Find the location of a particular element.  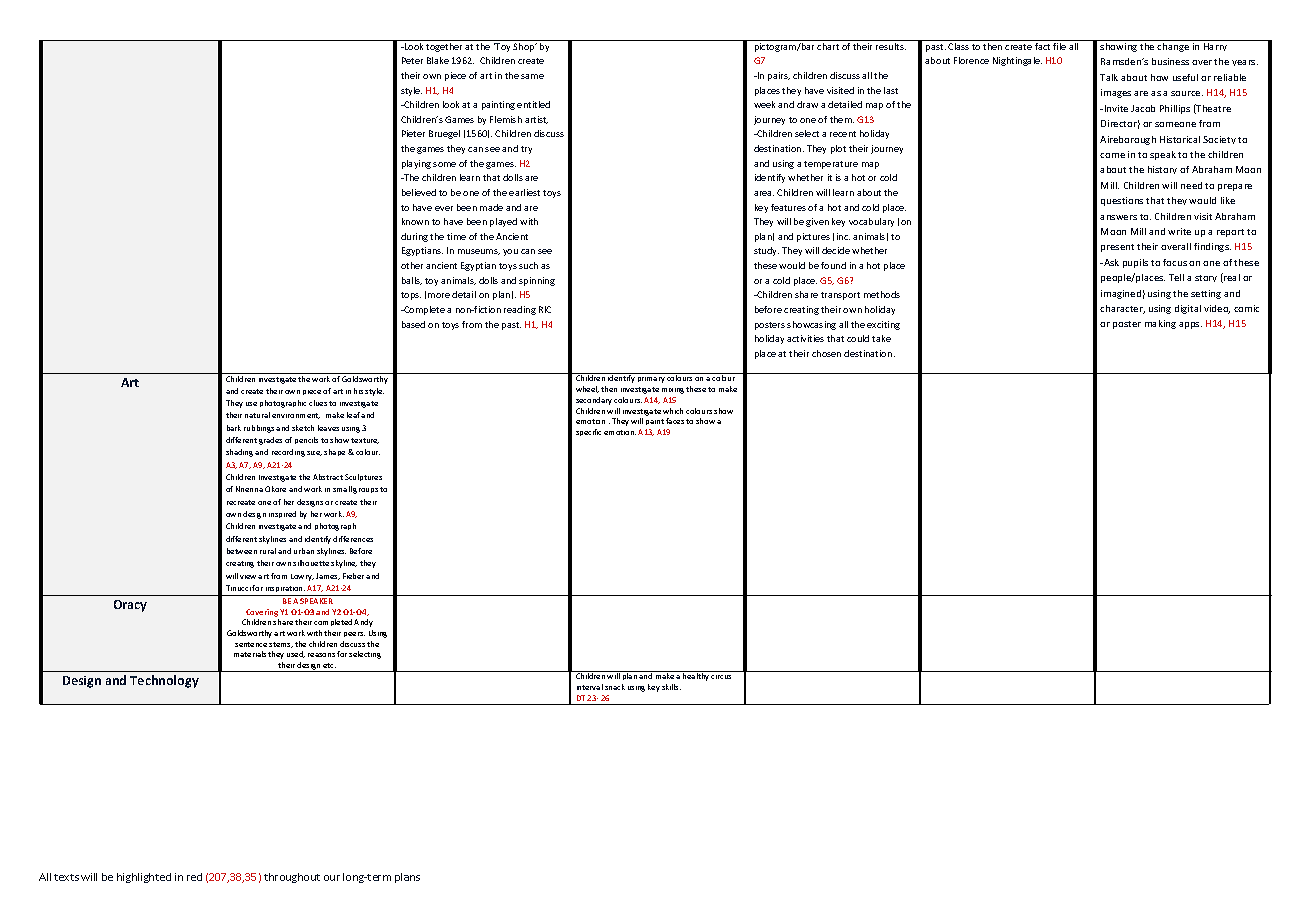

shading is located at coordinates (239, 453).
